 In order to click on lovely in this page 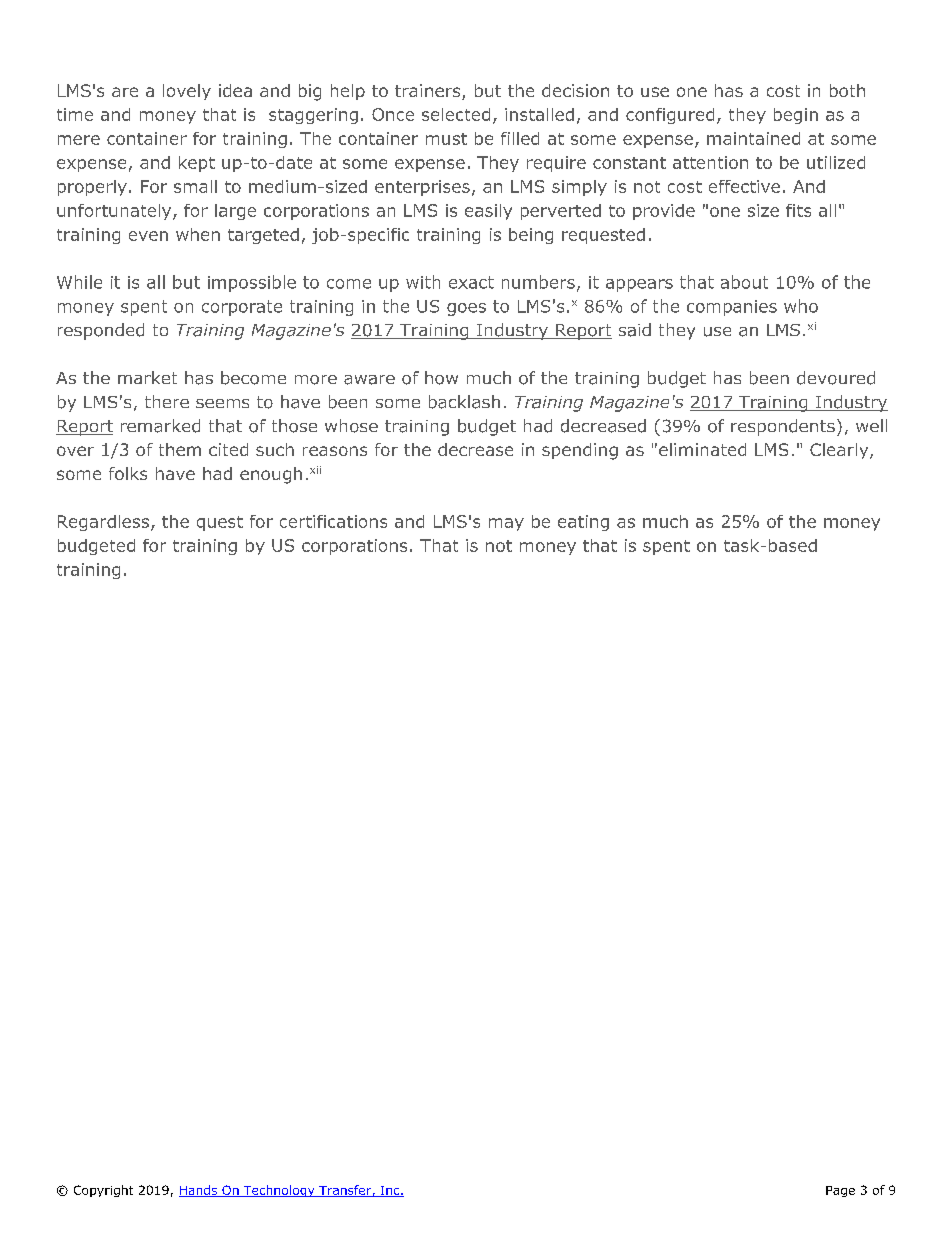, I will do `click(187, 92)`.
